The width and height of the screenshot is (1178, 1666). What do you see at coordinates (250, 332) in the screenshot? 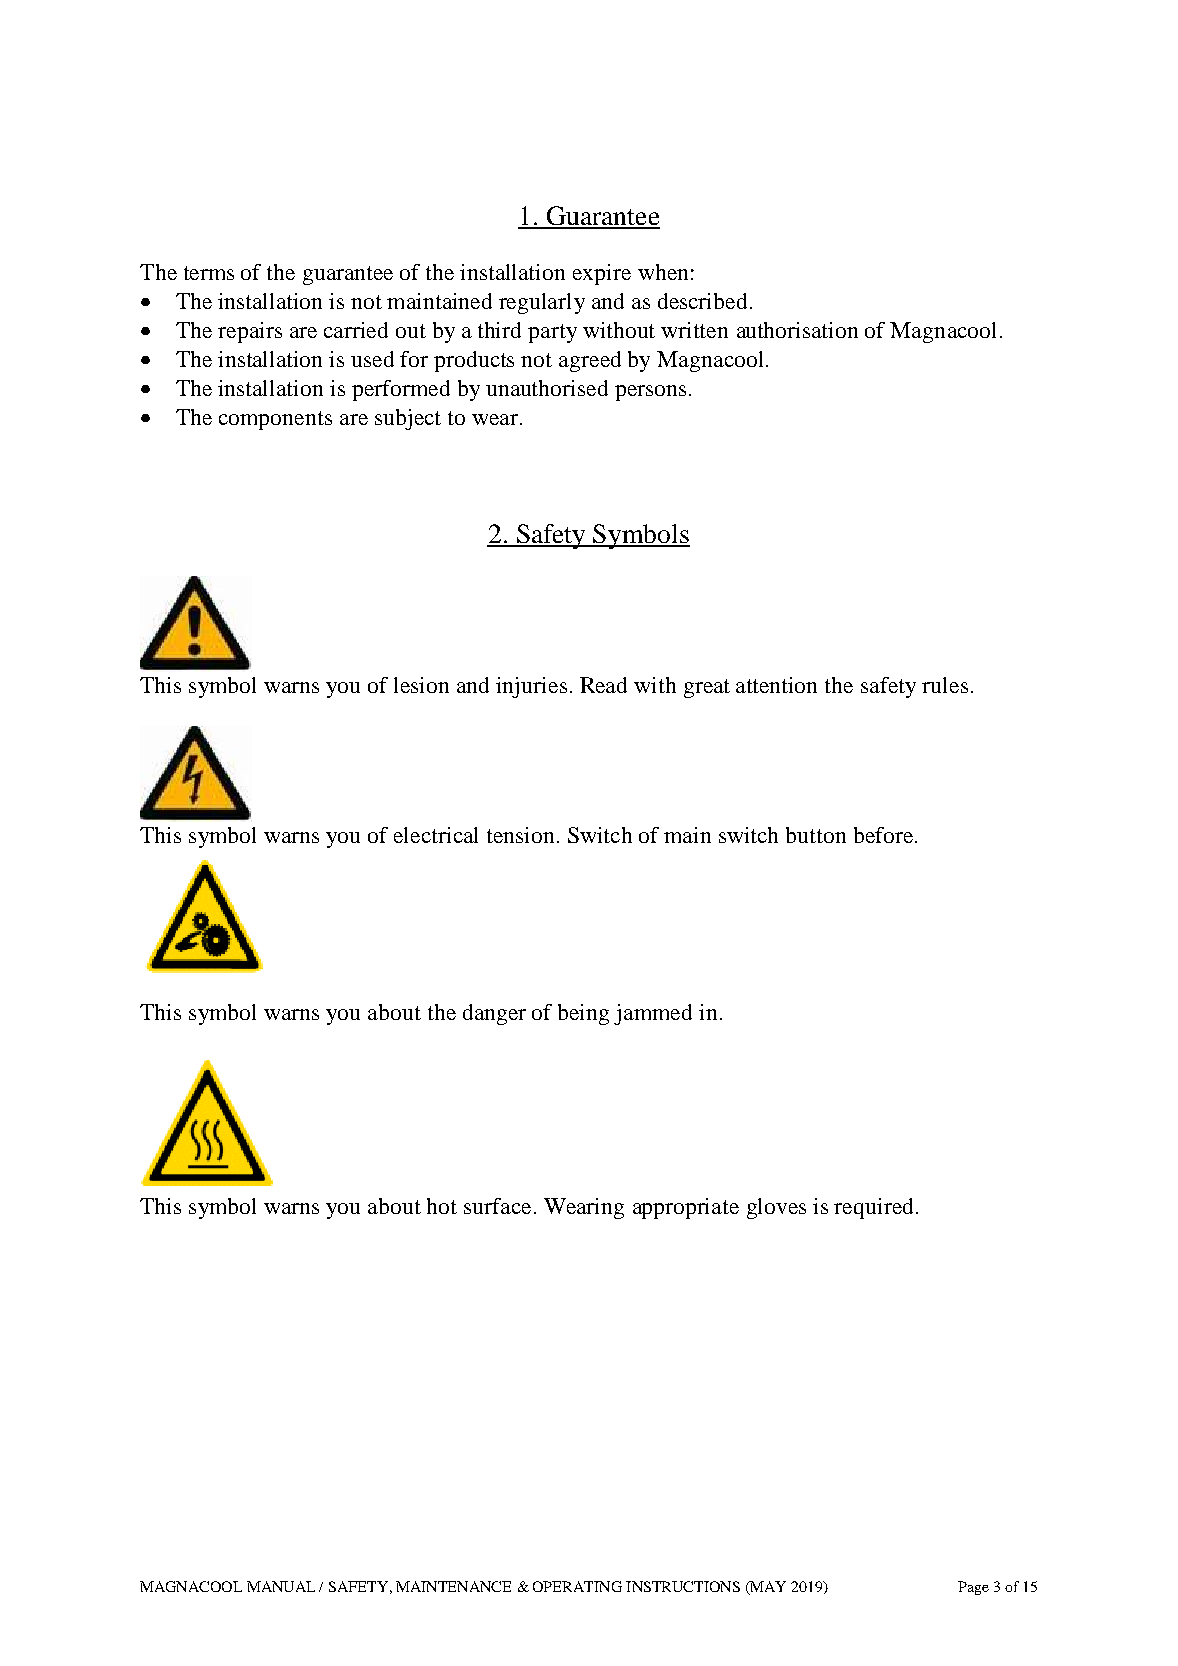
I see `repairs` at bounding box center [250, 332].
